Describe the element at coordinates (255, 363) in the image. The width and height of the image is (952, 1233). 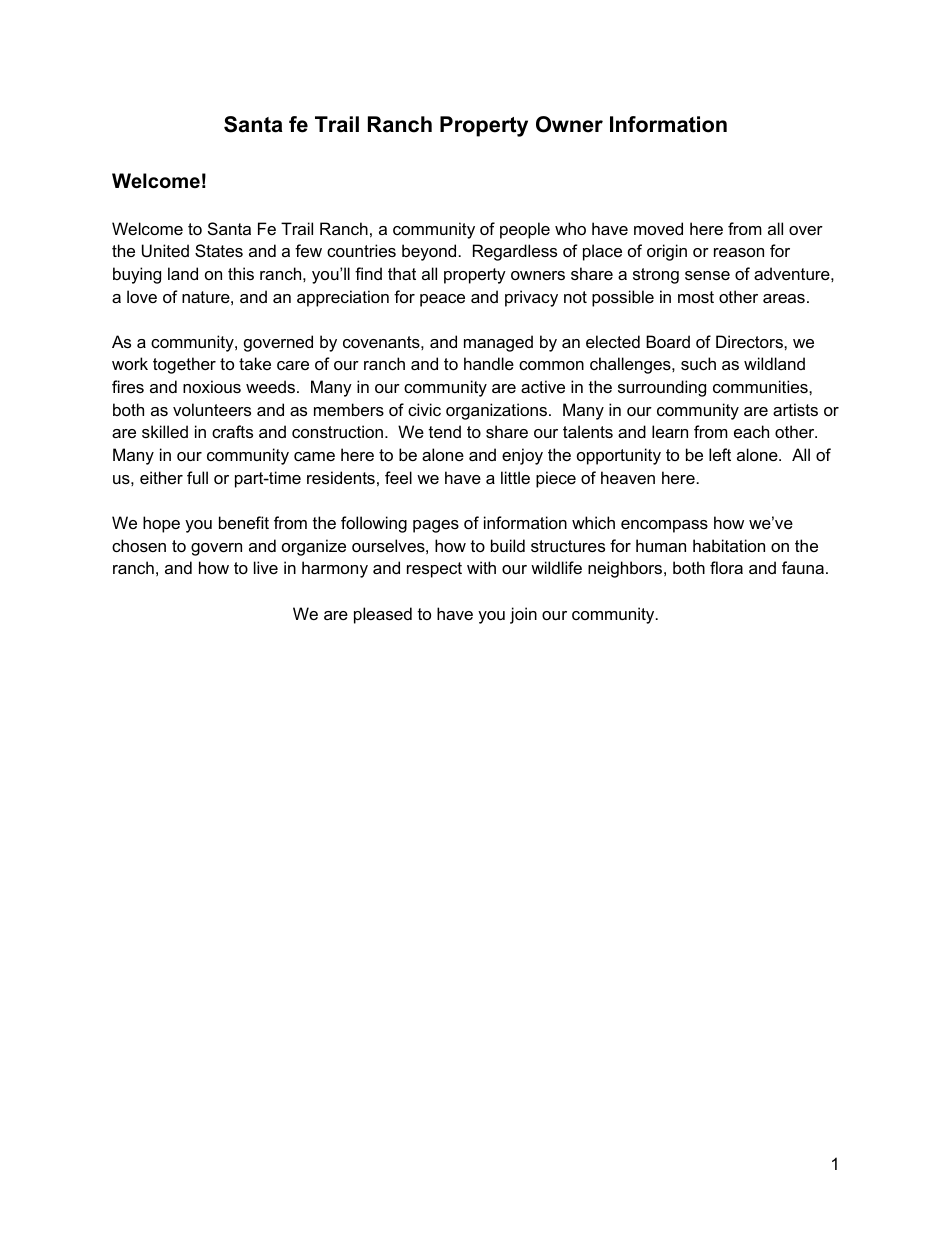
I see `take` at that location.
